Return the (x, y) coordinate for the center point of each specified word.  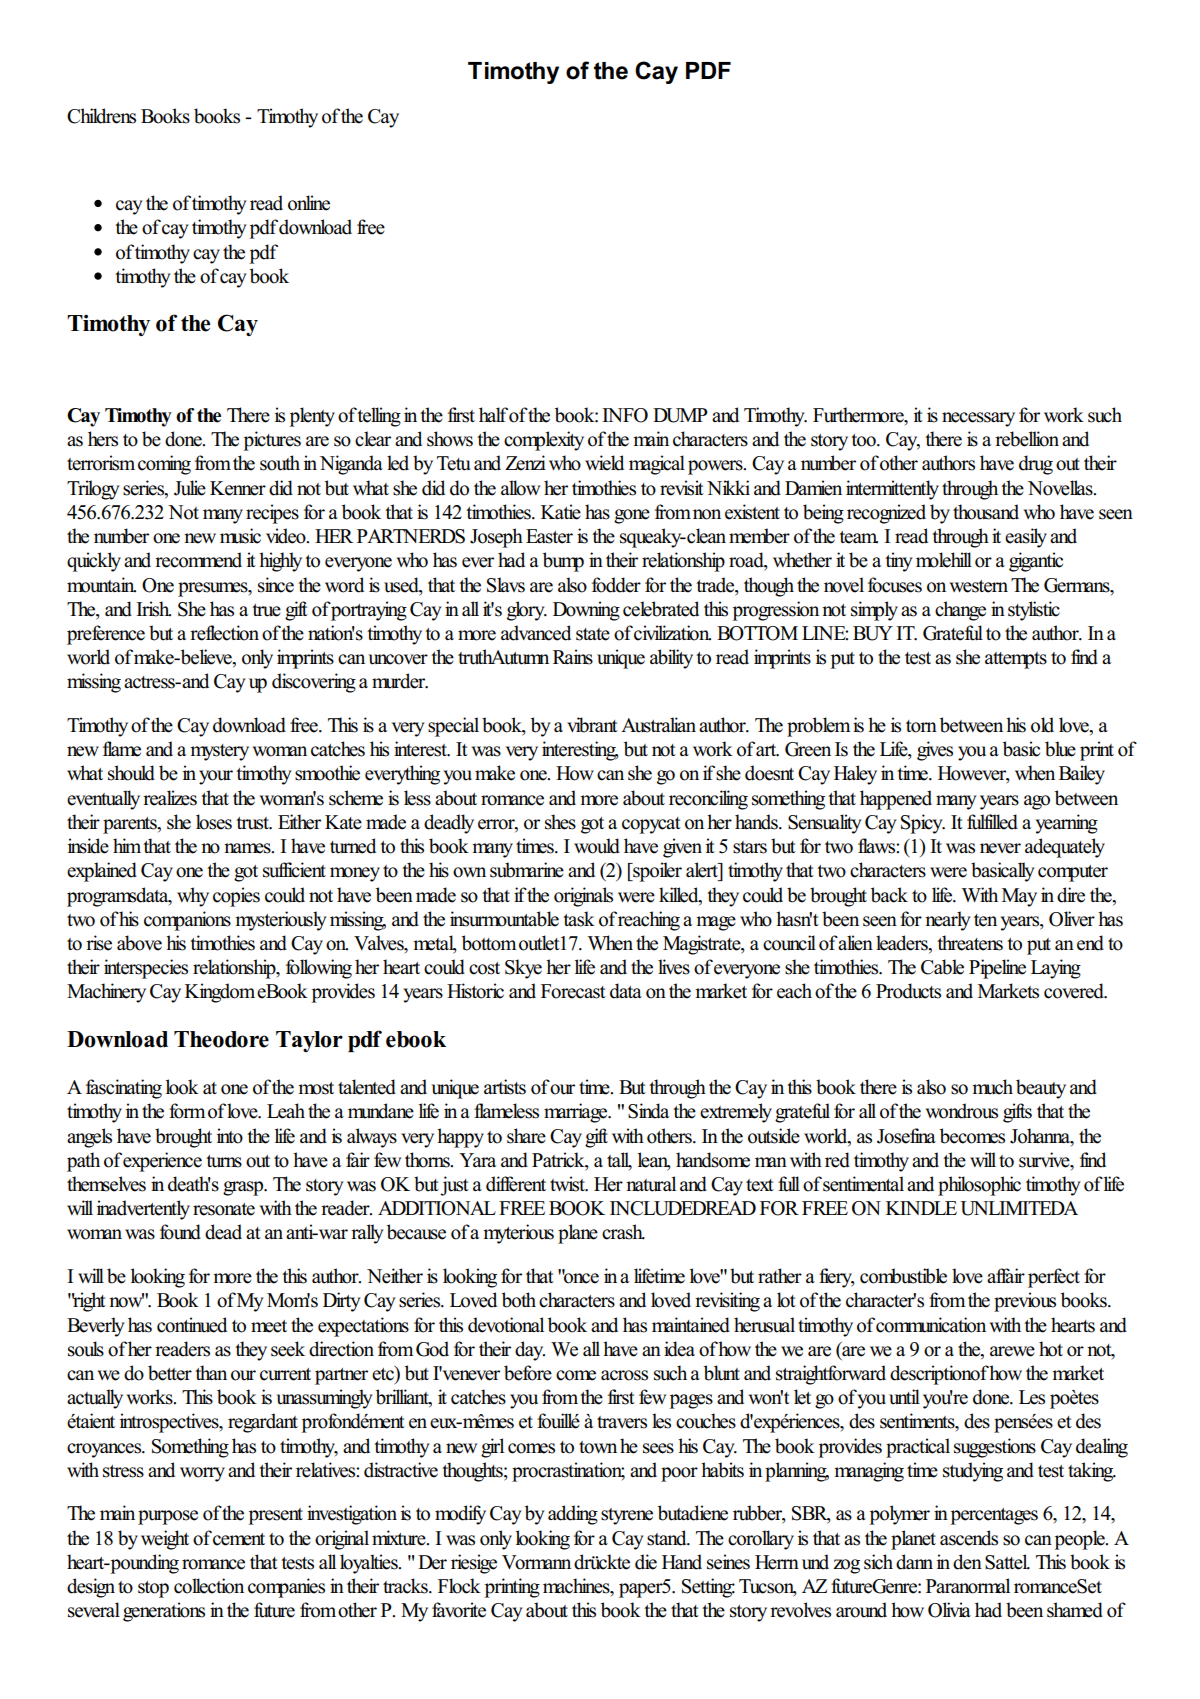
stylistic (1034, 611)
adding (573, 1515)
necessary (978, 419)
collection (209, 1586)
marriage (577, 1113)
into (230, 1136)
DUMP (680, 415)
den (967, 1562)
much (992, 1087)
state (593, 634)
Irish (153, 609)
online (309, 203)
